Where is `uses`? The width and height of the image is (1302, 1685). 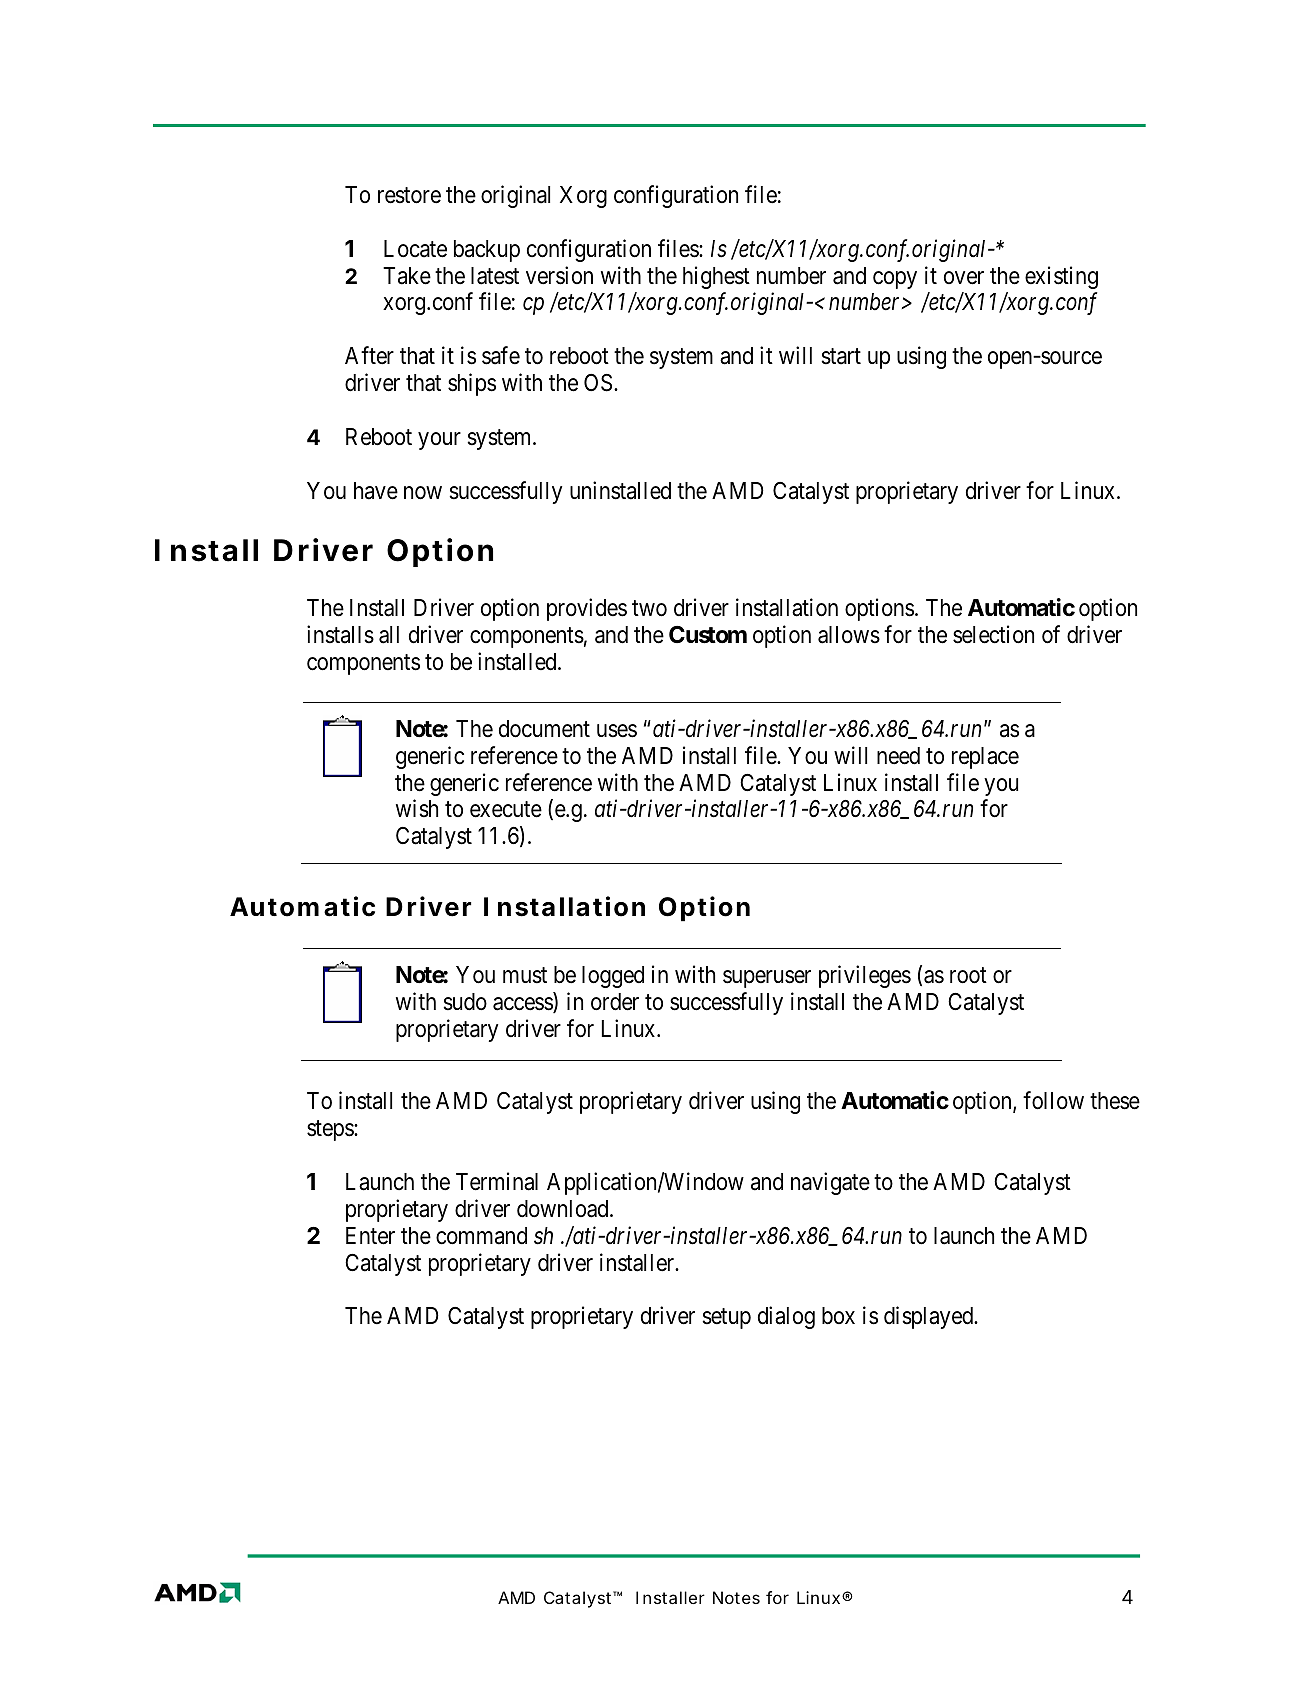 uses is located at coordinates (617, 731).
